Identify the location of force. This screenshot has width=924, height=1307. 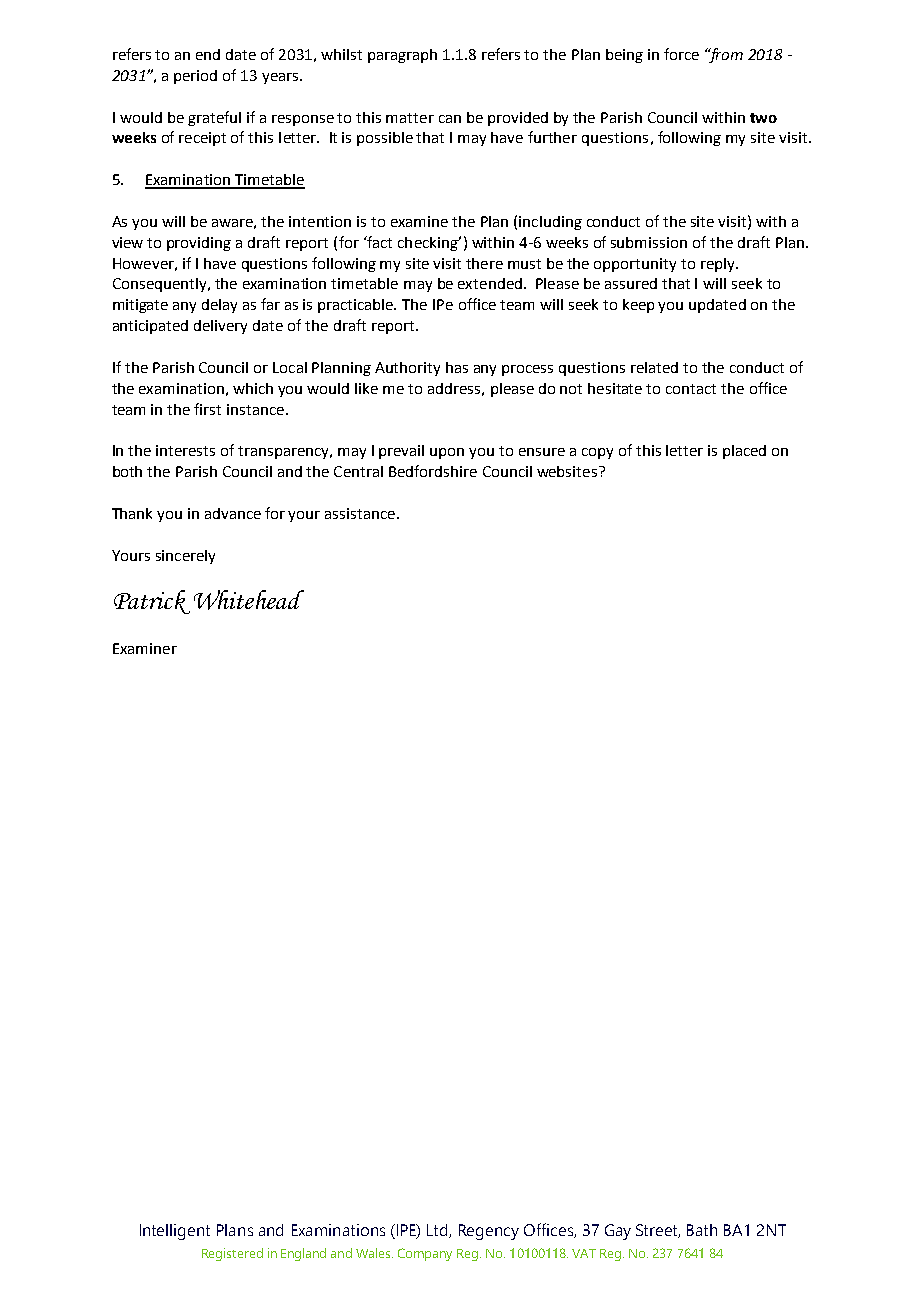
(681, 54).
